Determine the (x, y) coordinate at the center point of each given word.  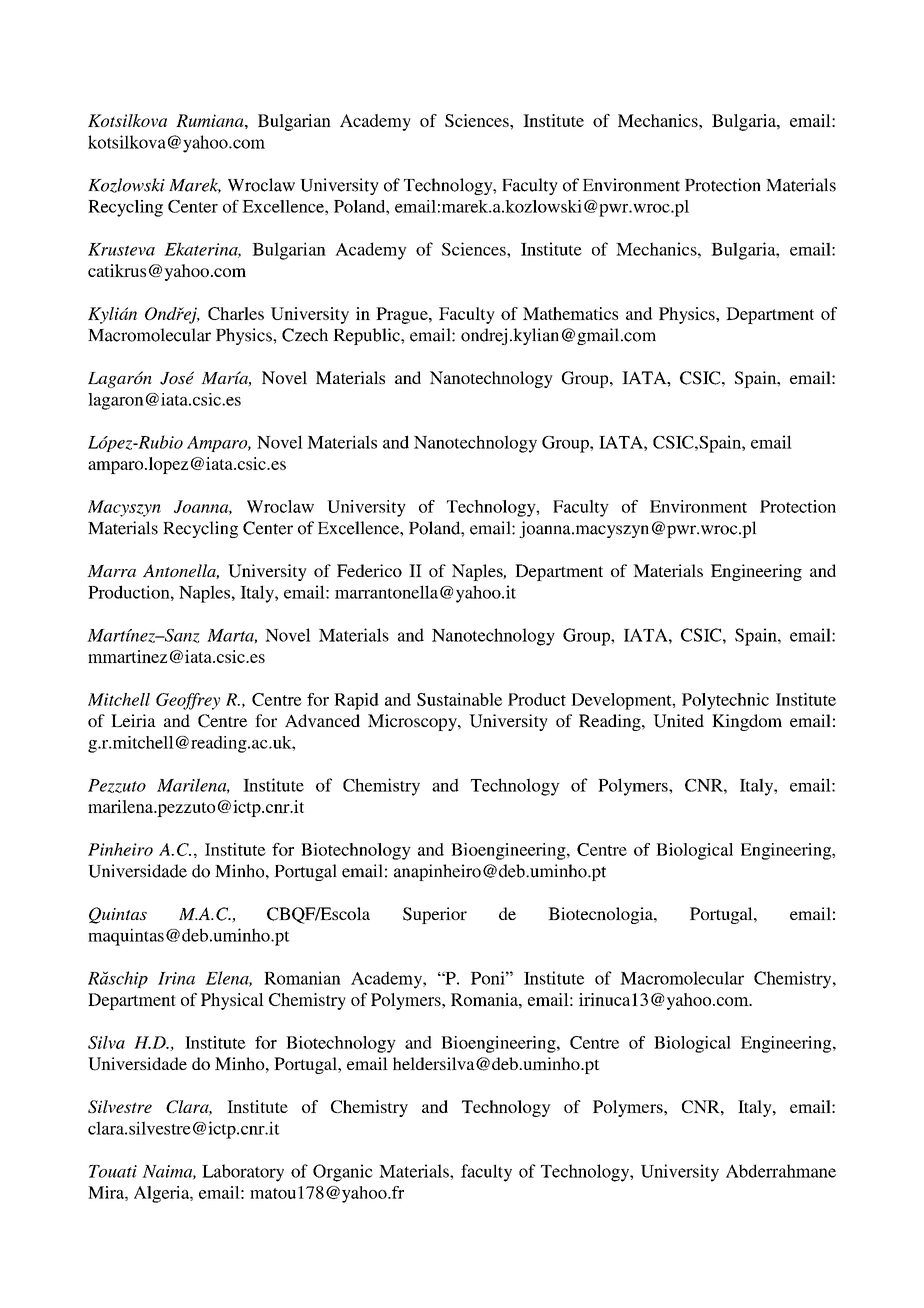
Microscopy (413, 722)
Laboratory (243, 1173)
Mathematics (570, 313)
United (678, 721)
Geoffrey (188, 701)
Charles (236, 313)
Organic (343, 1173)
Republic (367, 336)
